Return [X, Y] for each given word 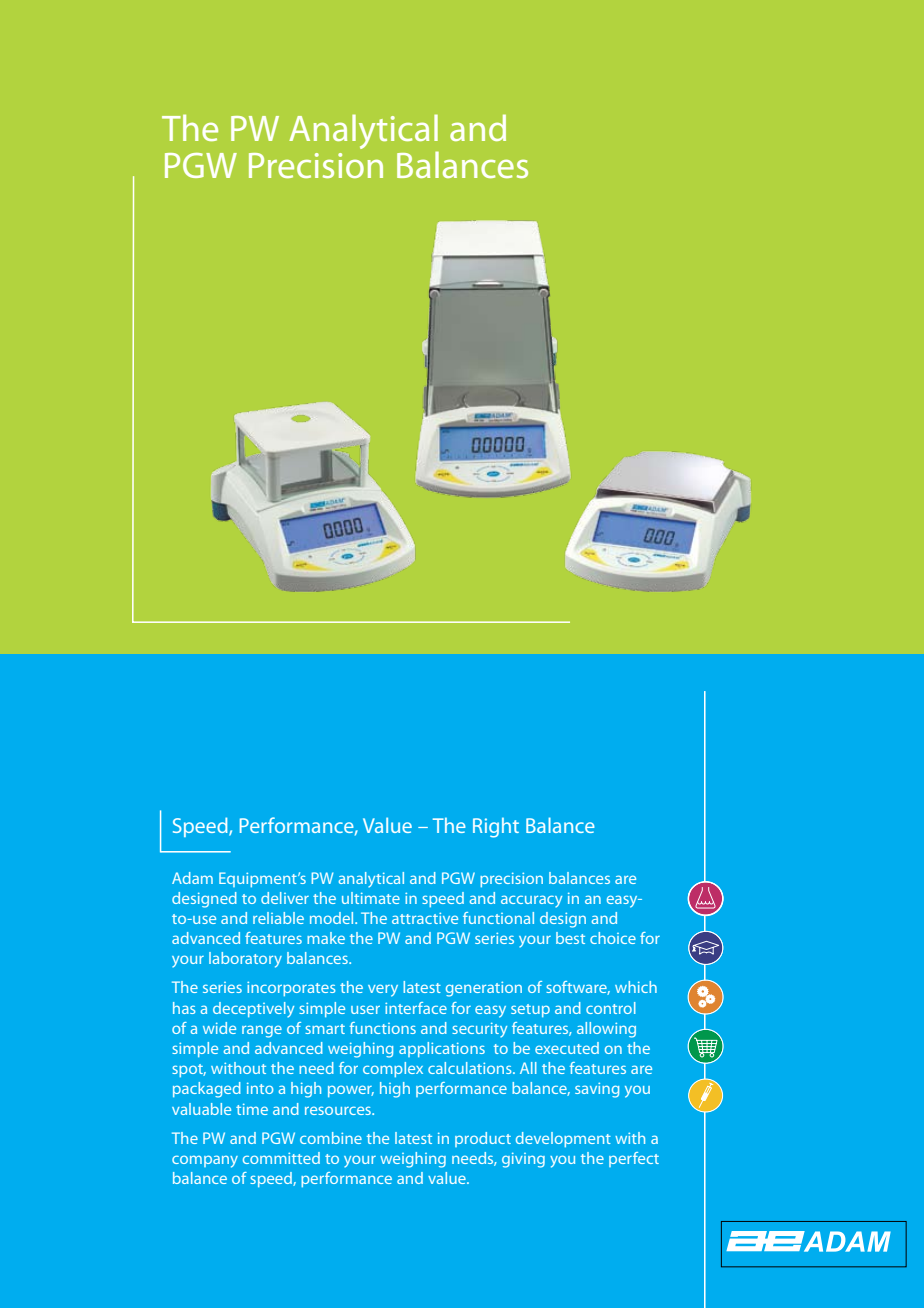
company [205, 1161]
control [611, 1008]
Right [496, 827]
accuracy [531, 901]
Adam [192, 878]
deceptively [253, 1010]
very [383, 990]
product [483, 1139]
